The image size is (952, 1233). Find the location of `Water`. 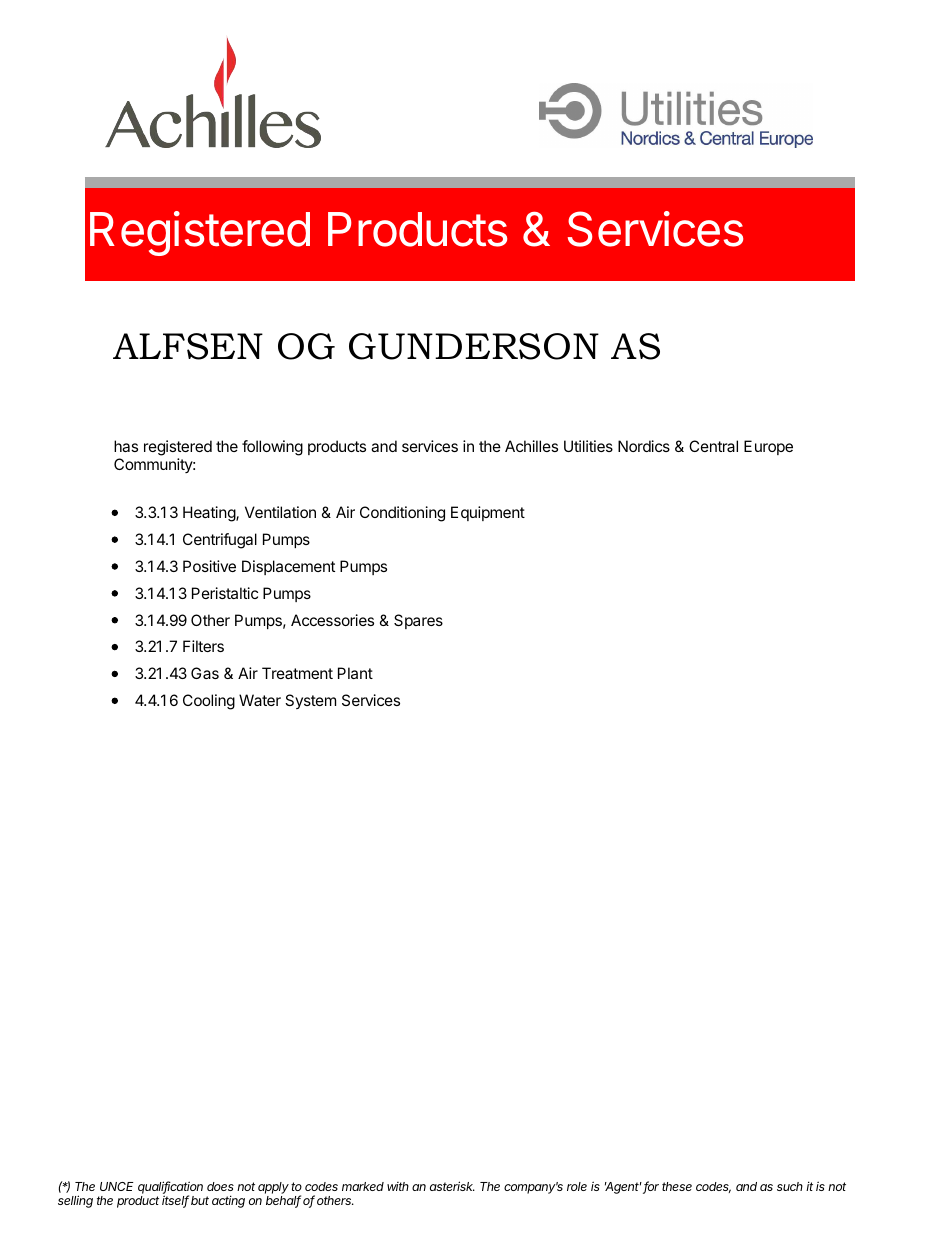

Water is located at coordinates (260, 700).
